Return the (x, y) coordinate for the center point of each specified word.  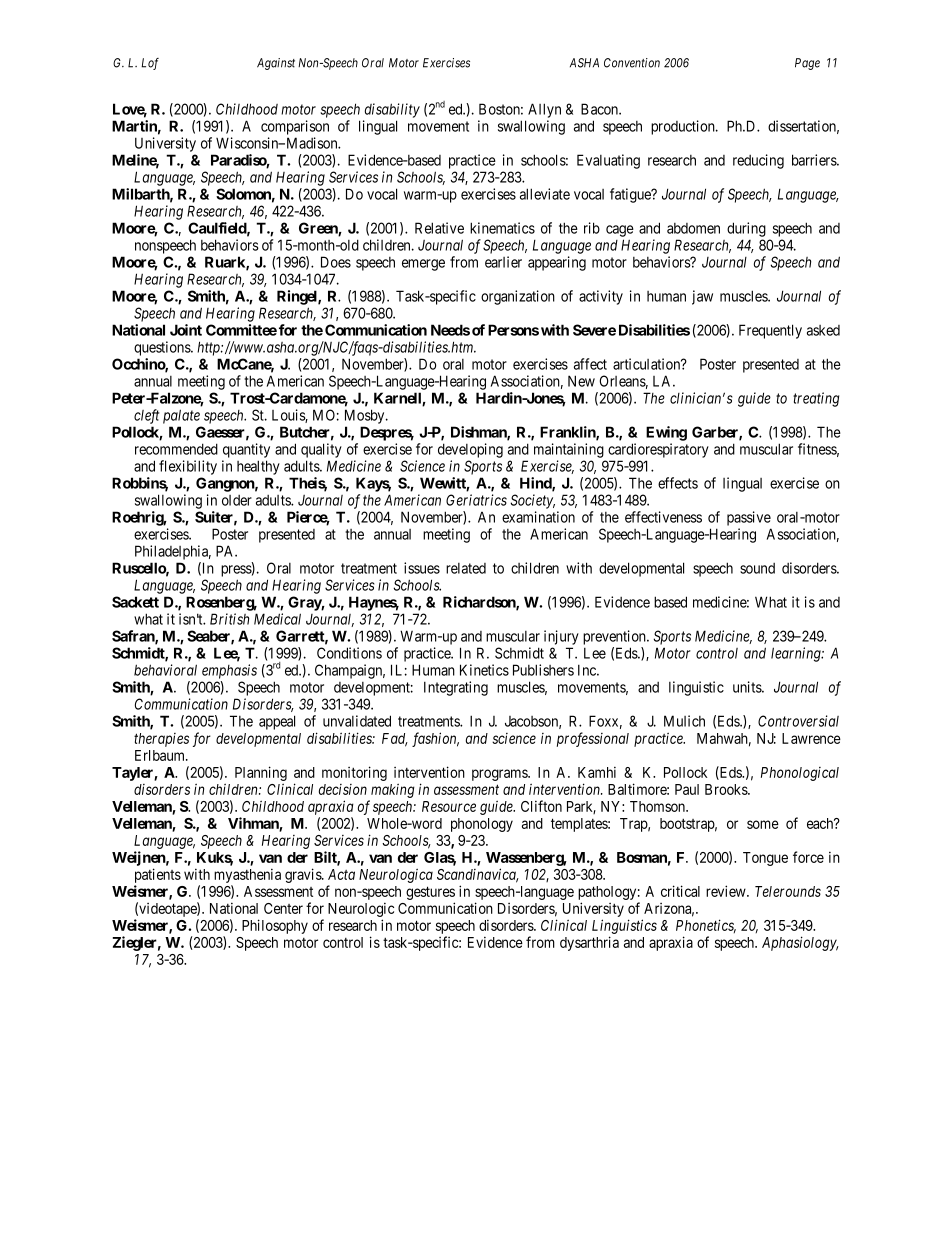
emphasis (229, 671)
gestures (430, 893)
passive (749, 518)
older (237, 500)
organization (518, 297)
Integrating (456, 688)
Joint (186, 330)
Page (807, 64)
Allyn (544, 110)
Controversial (798, 721)
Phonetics (706, 926)
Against (276, 64)
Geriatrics (476, 500)
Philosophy (275, 926)
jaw (702, 297)
